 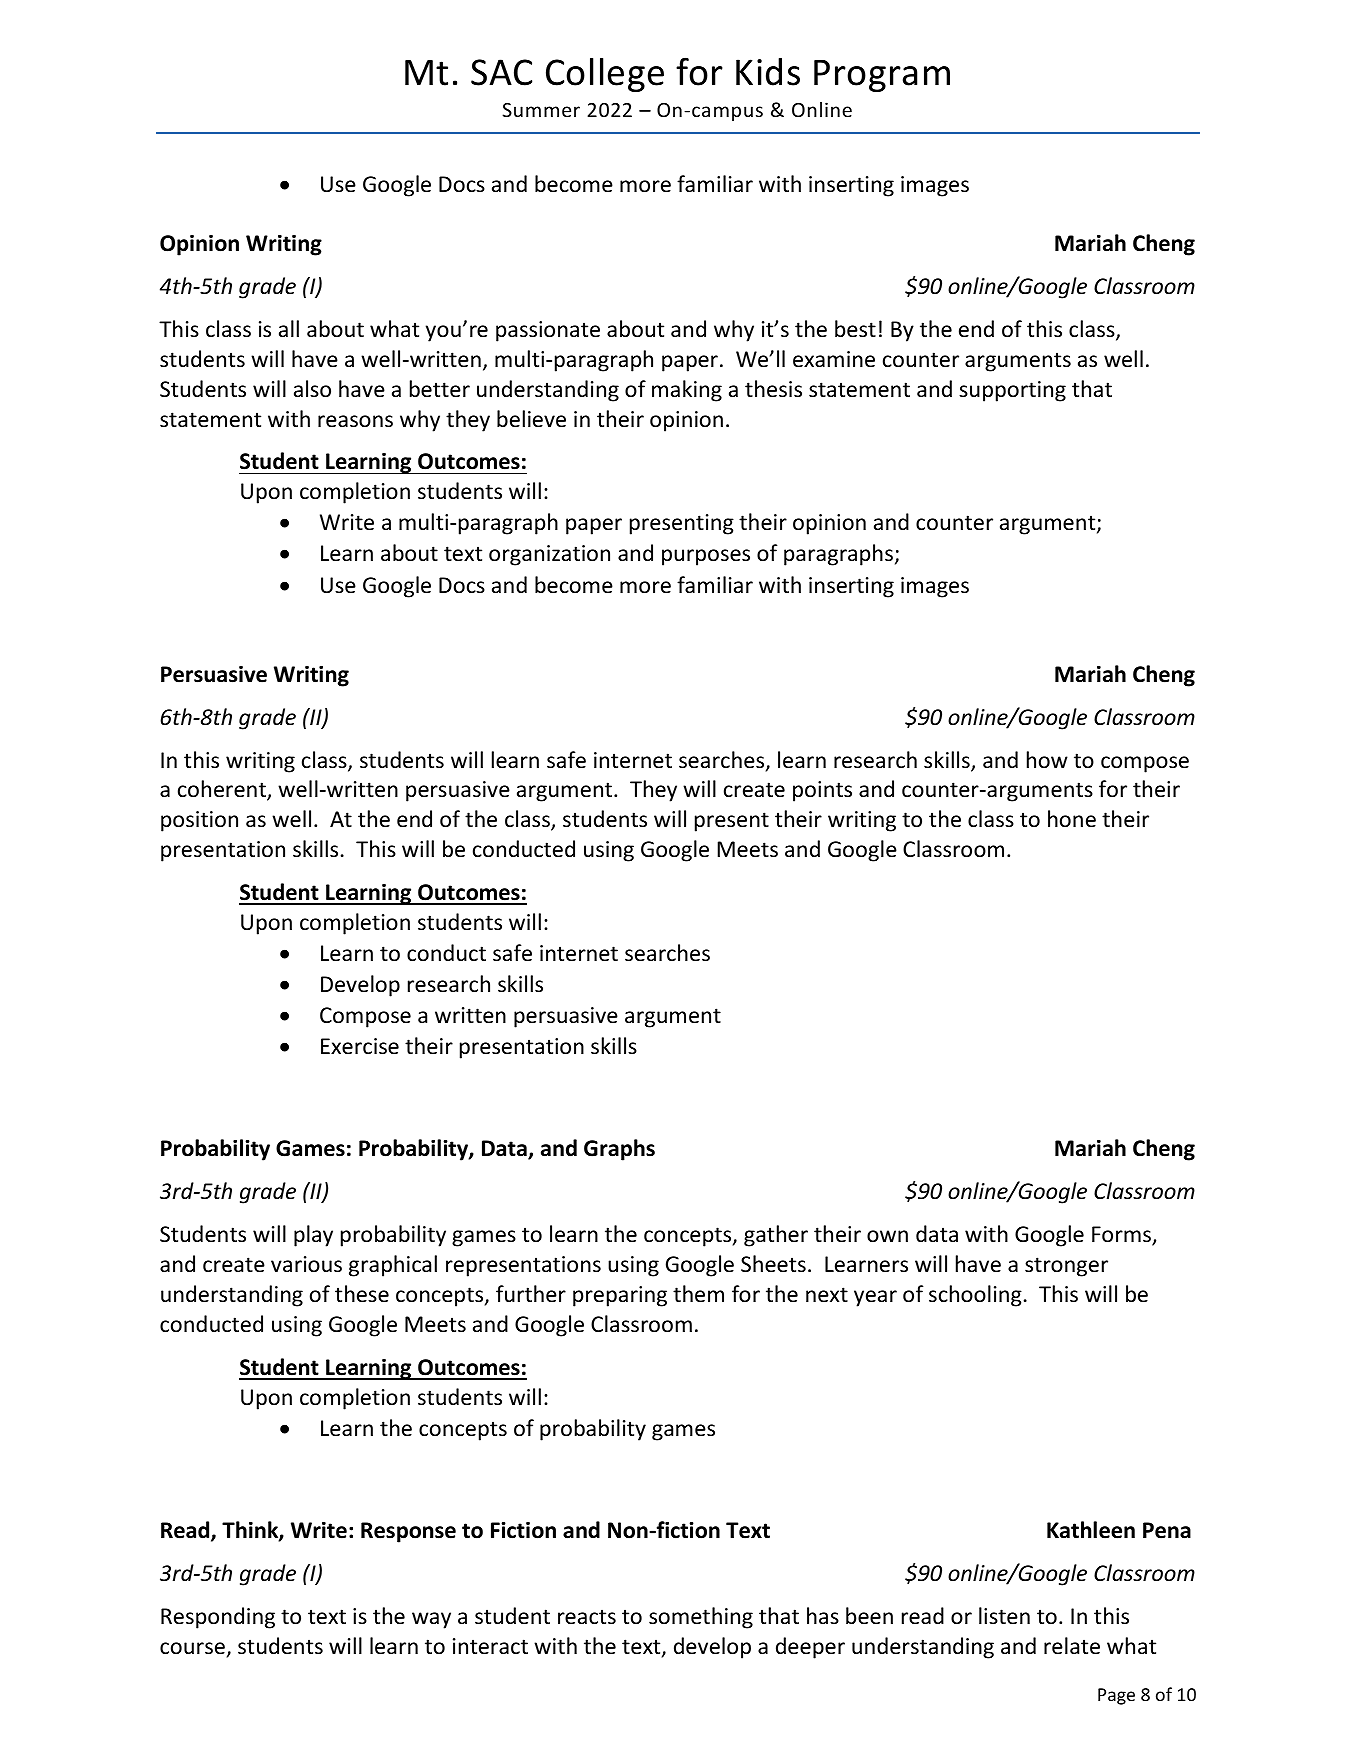 What do you see at coordinates (605, 75) in the screenshot?
I see `College` at bounding box center [605, 75].
